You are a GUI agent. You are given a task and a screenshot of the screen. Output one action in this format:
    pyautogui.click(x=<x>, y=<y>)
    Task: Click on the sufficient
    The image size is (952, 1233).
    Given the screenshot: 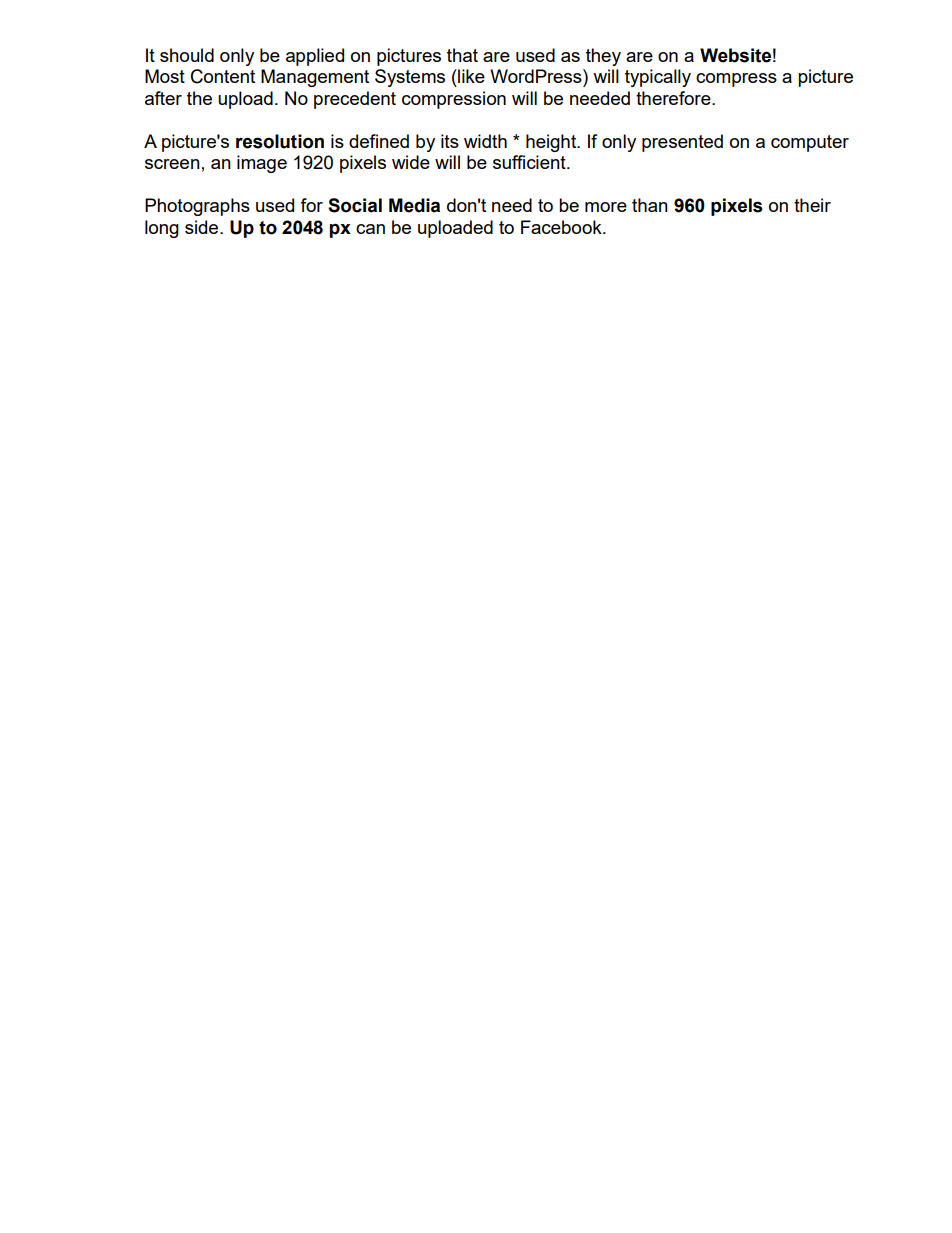 What is the action you would take?
    pyautogui.click(x=530, y=162)
